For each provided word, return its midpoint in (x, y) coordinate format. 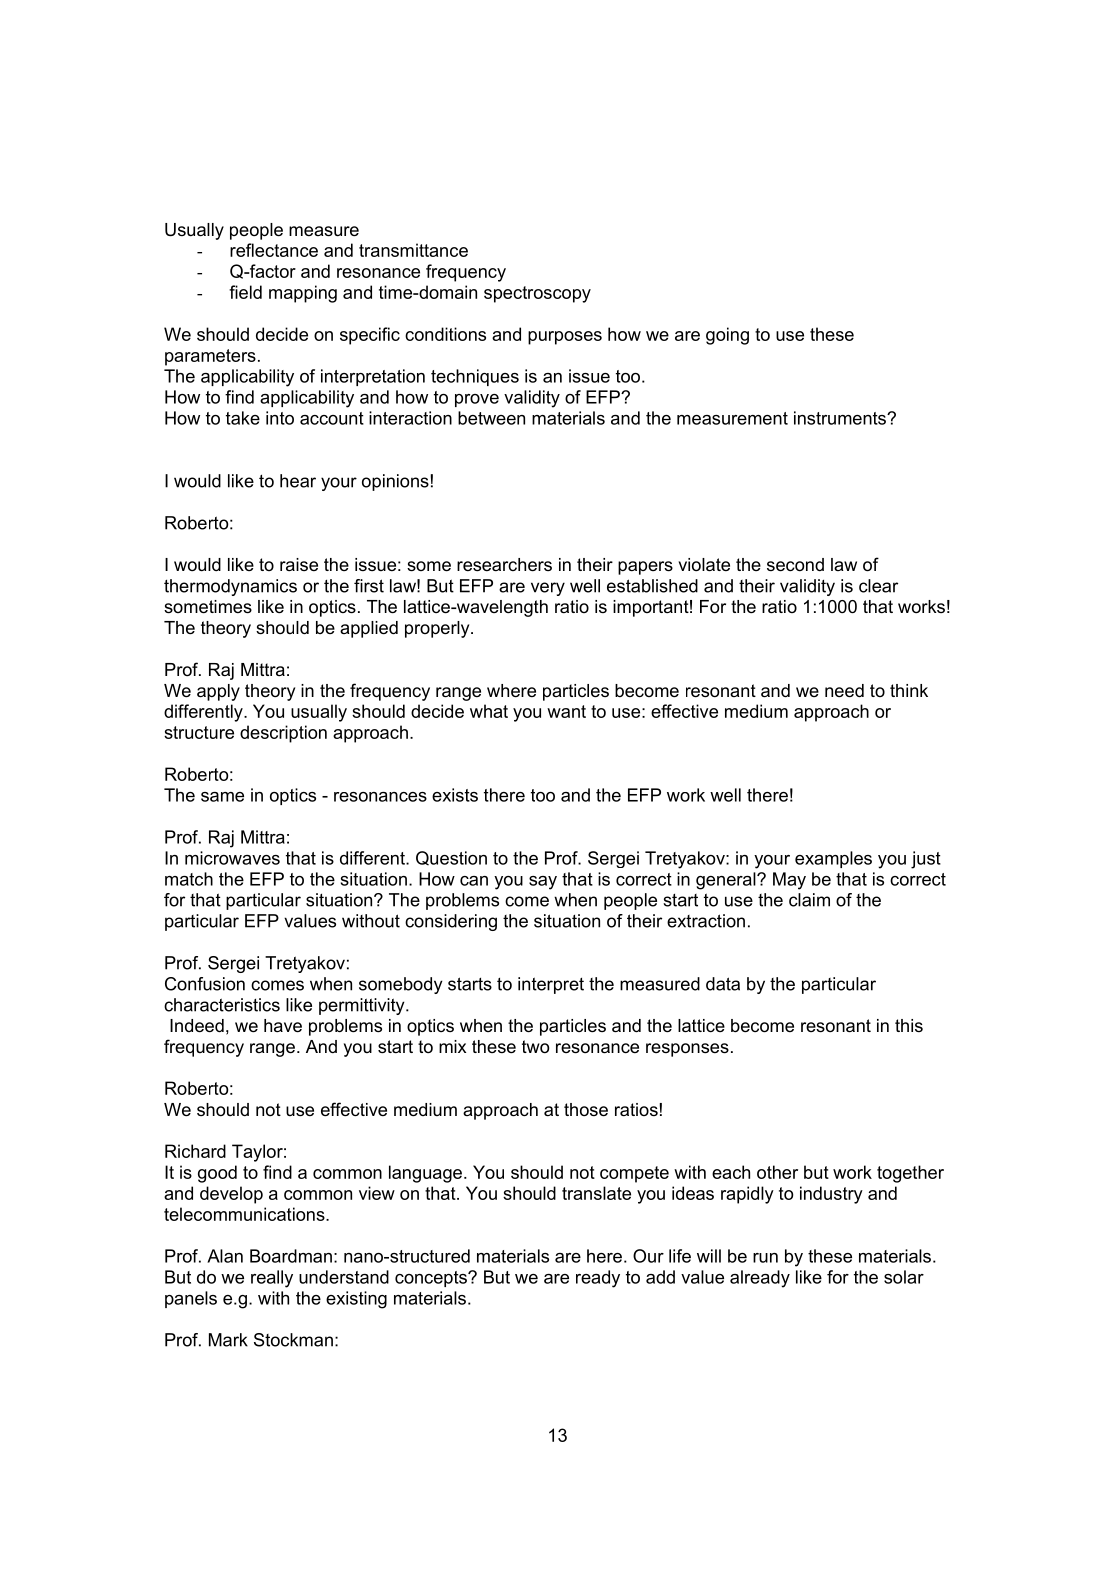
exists (455, 795)
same (222, 797)
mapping (303, 294)
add (660, 1277)
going (727, 336)
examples (833, 859)
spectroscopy (537, 294)
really (272, 1279)
